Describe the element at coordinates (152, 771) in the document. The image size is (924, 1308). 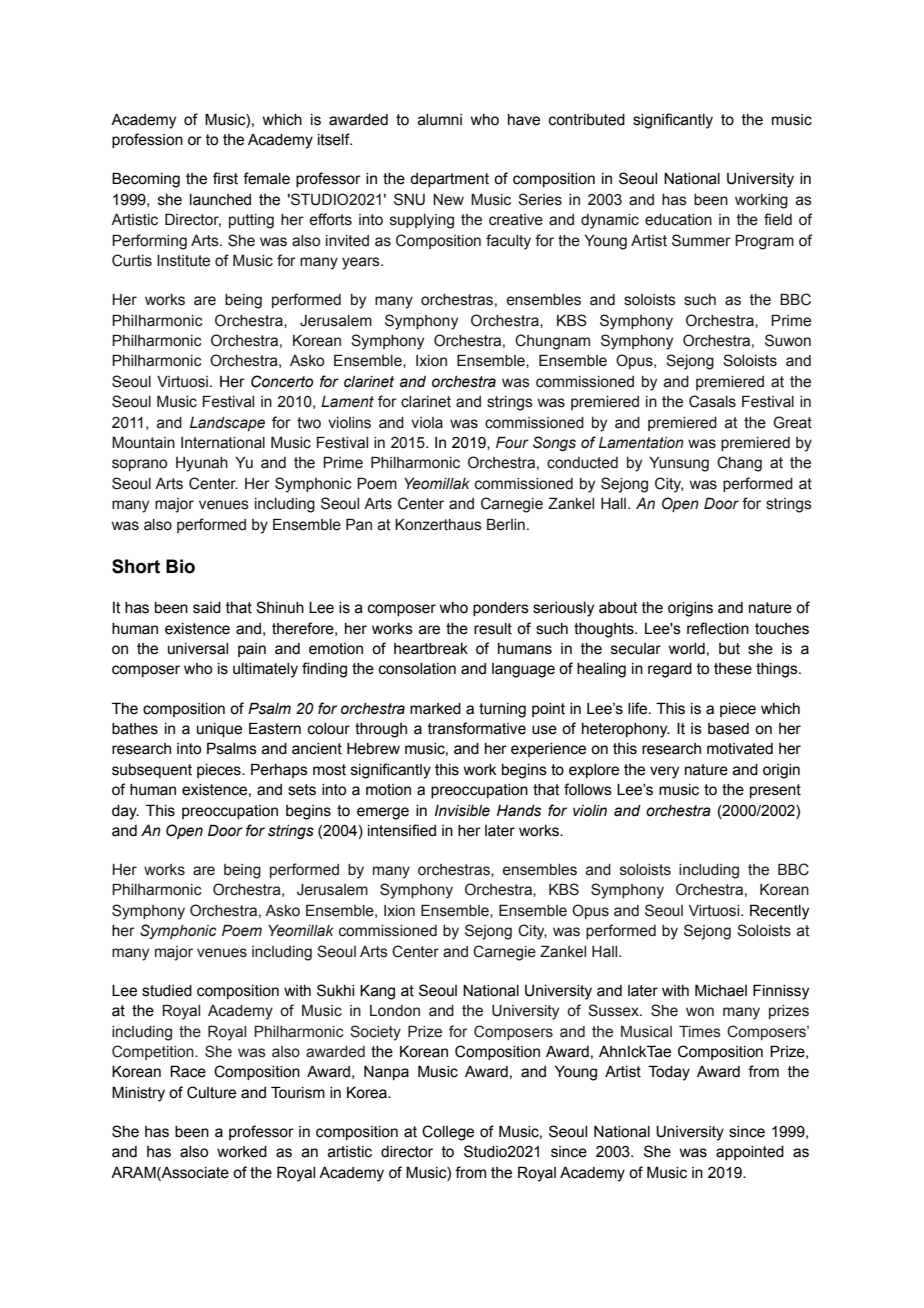
I see `subsequent` at that location.
